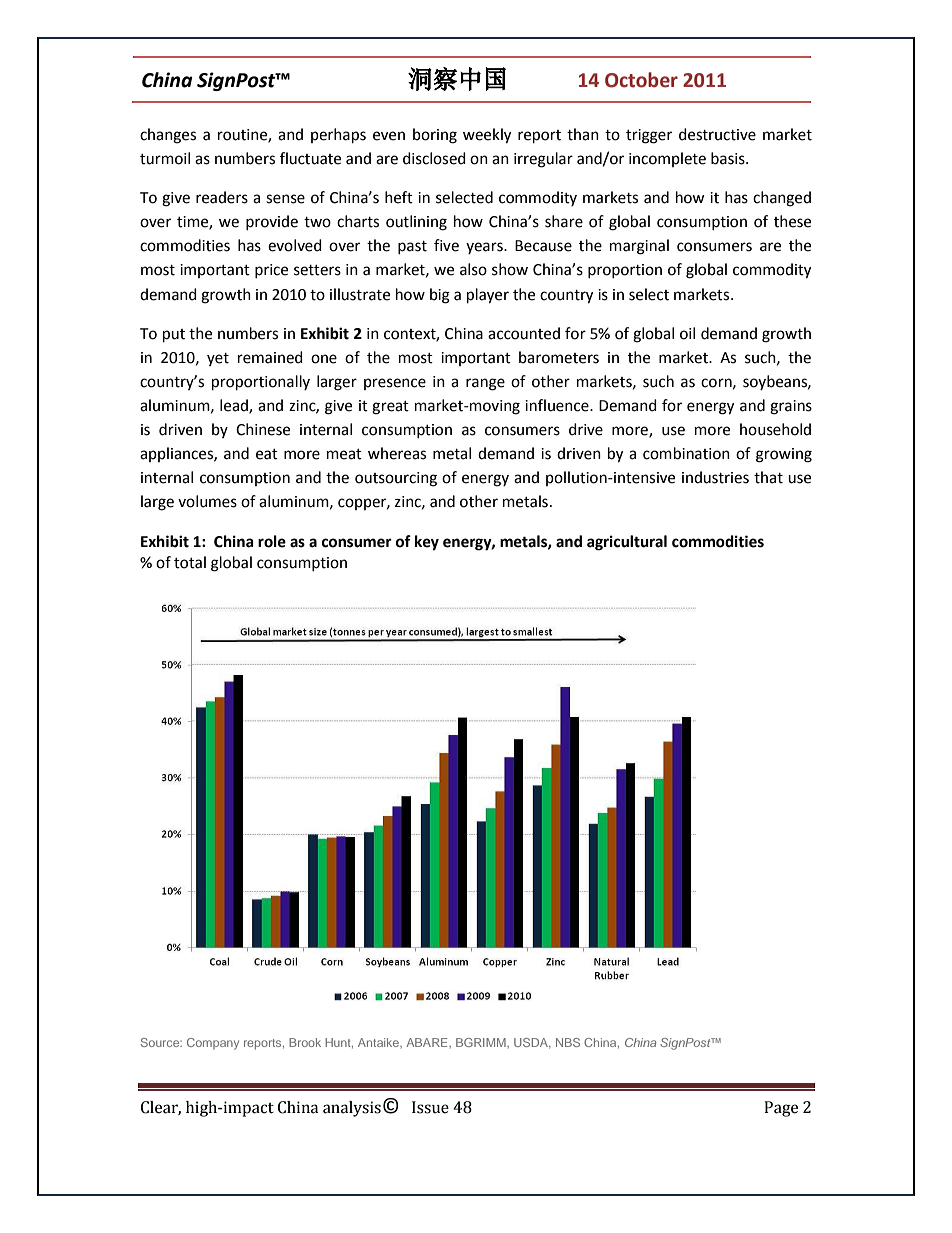  I want to click on Brook, so click(305, 1042).
